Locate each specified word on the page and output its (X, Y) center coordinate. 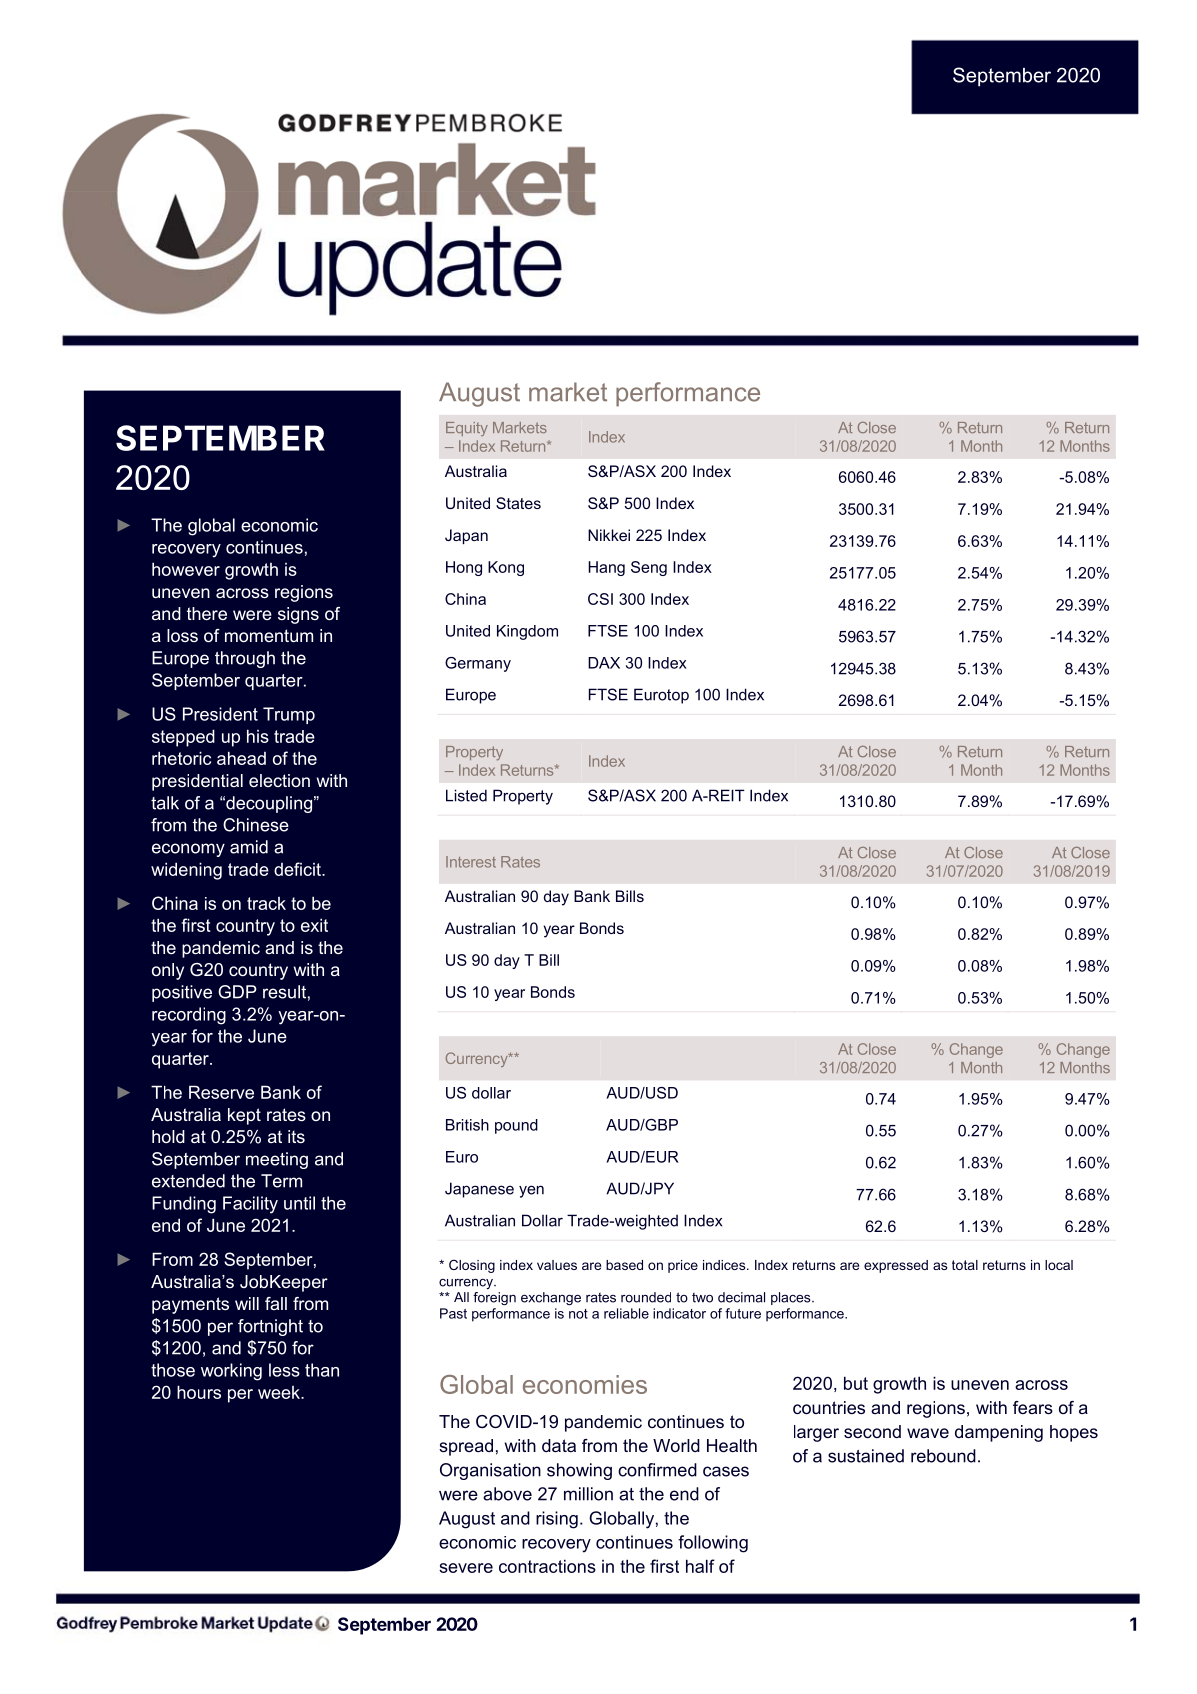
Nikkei (609, 535)
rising (557, 1520)
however (186, 569)
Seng (649, 568)
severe (466, 1568)
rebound (943, 1456)
